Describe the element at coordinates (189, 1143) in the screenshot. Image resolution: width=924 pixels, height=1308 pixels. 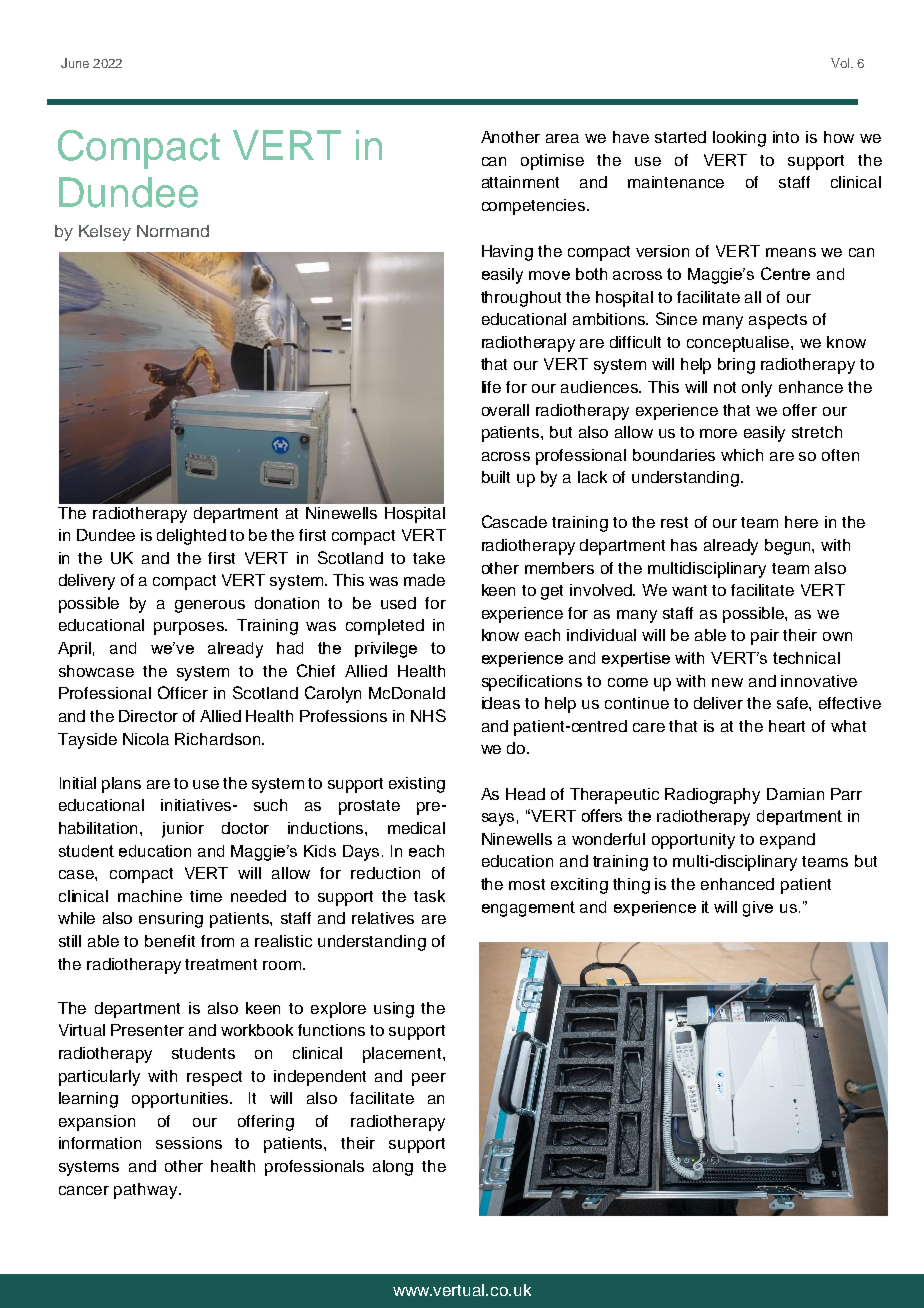
I see `sessions` at that location.
